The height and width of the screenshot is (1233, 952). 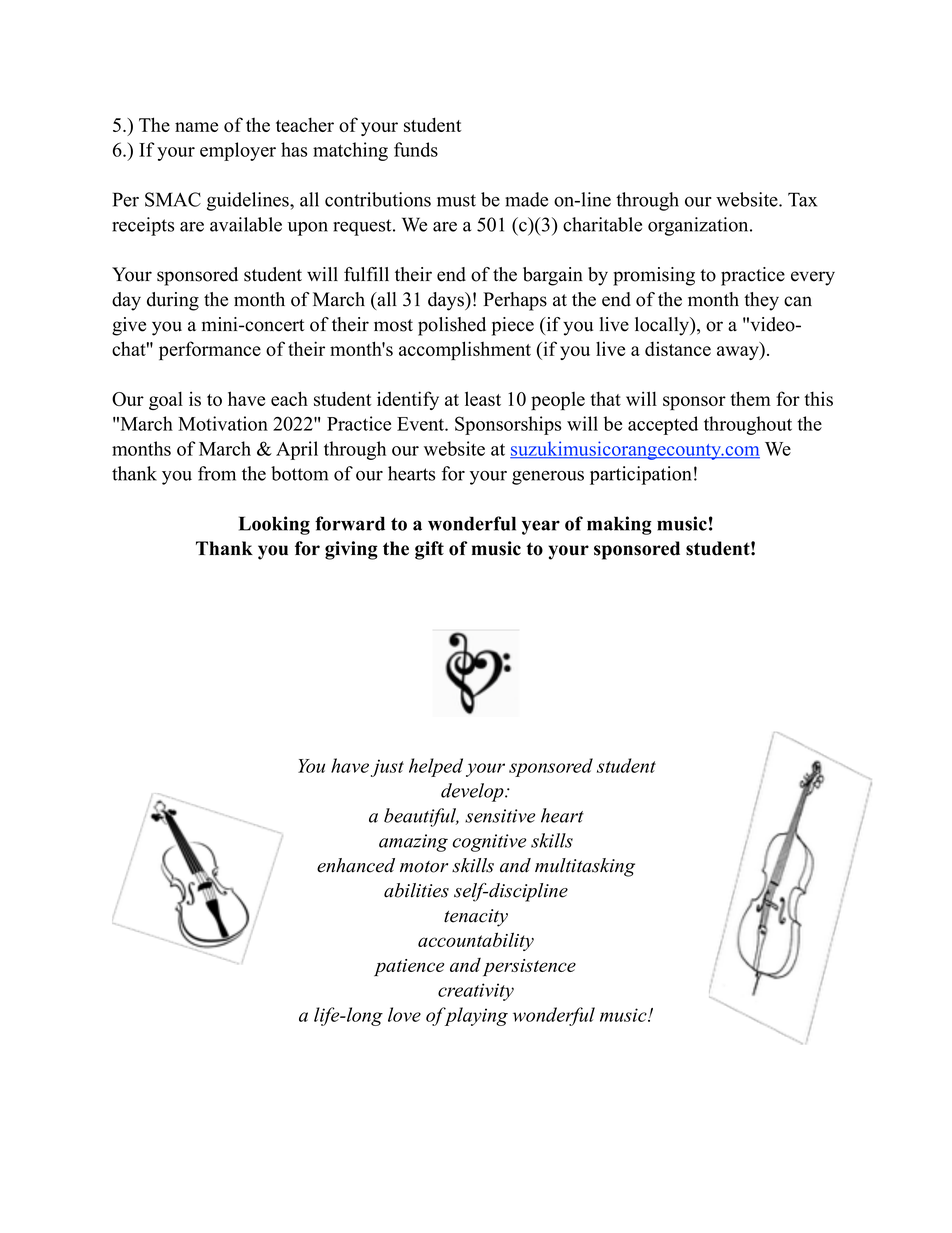 What do you see at coordinates (750, 398) in the screenshot?
I see `them` at bounding box center [750, 398].
